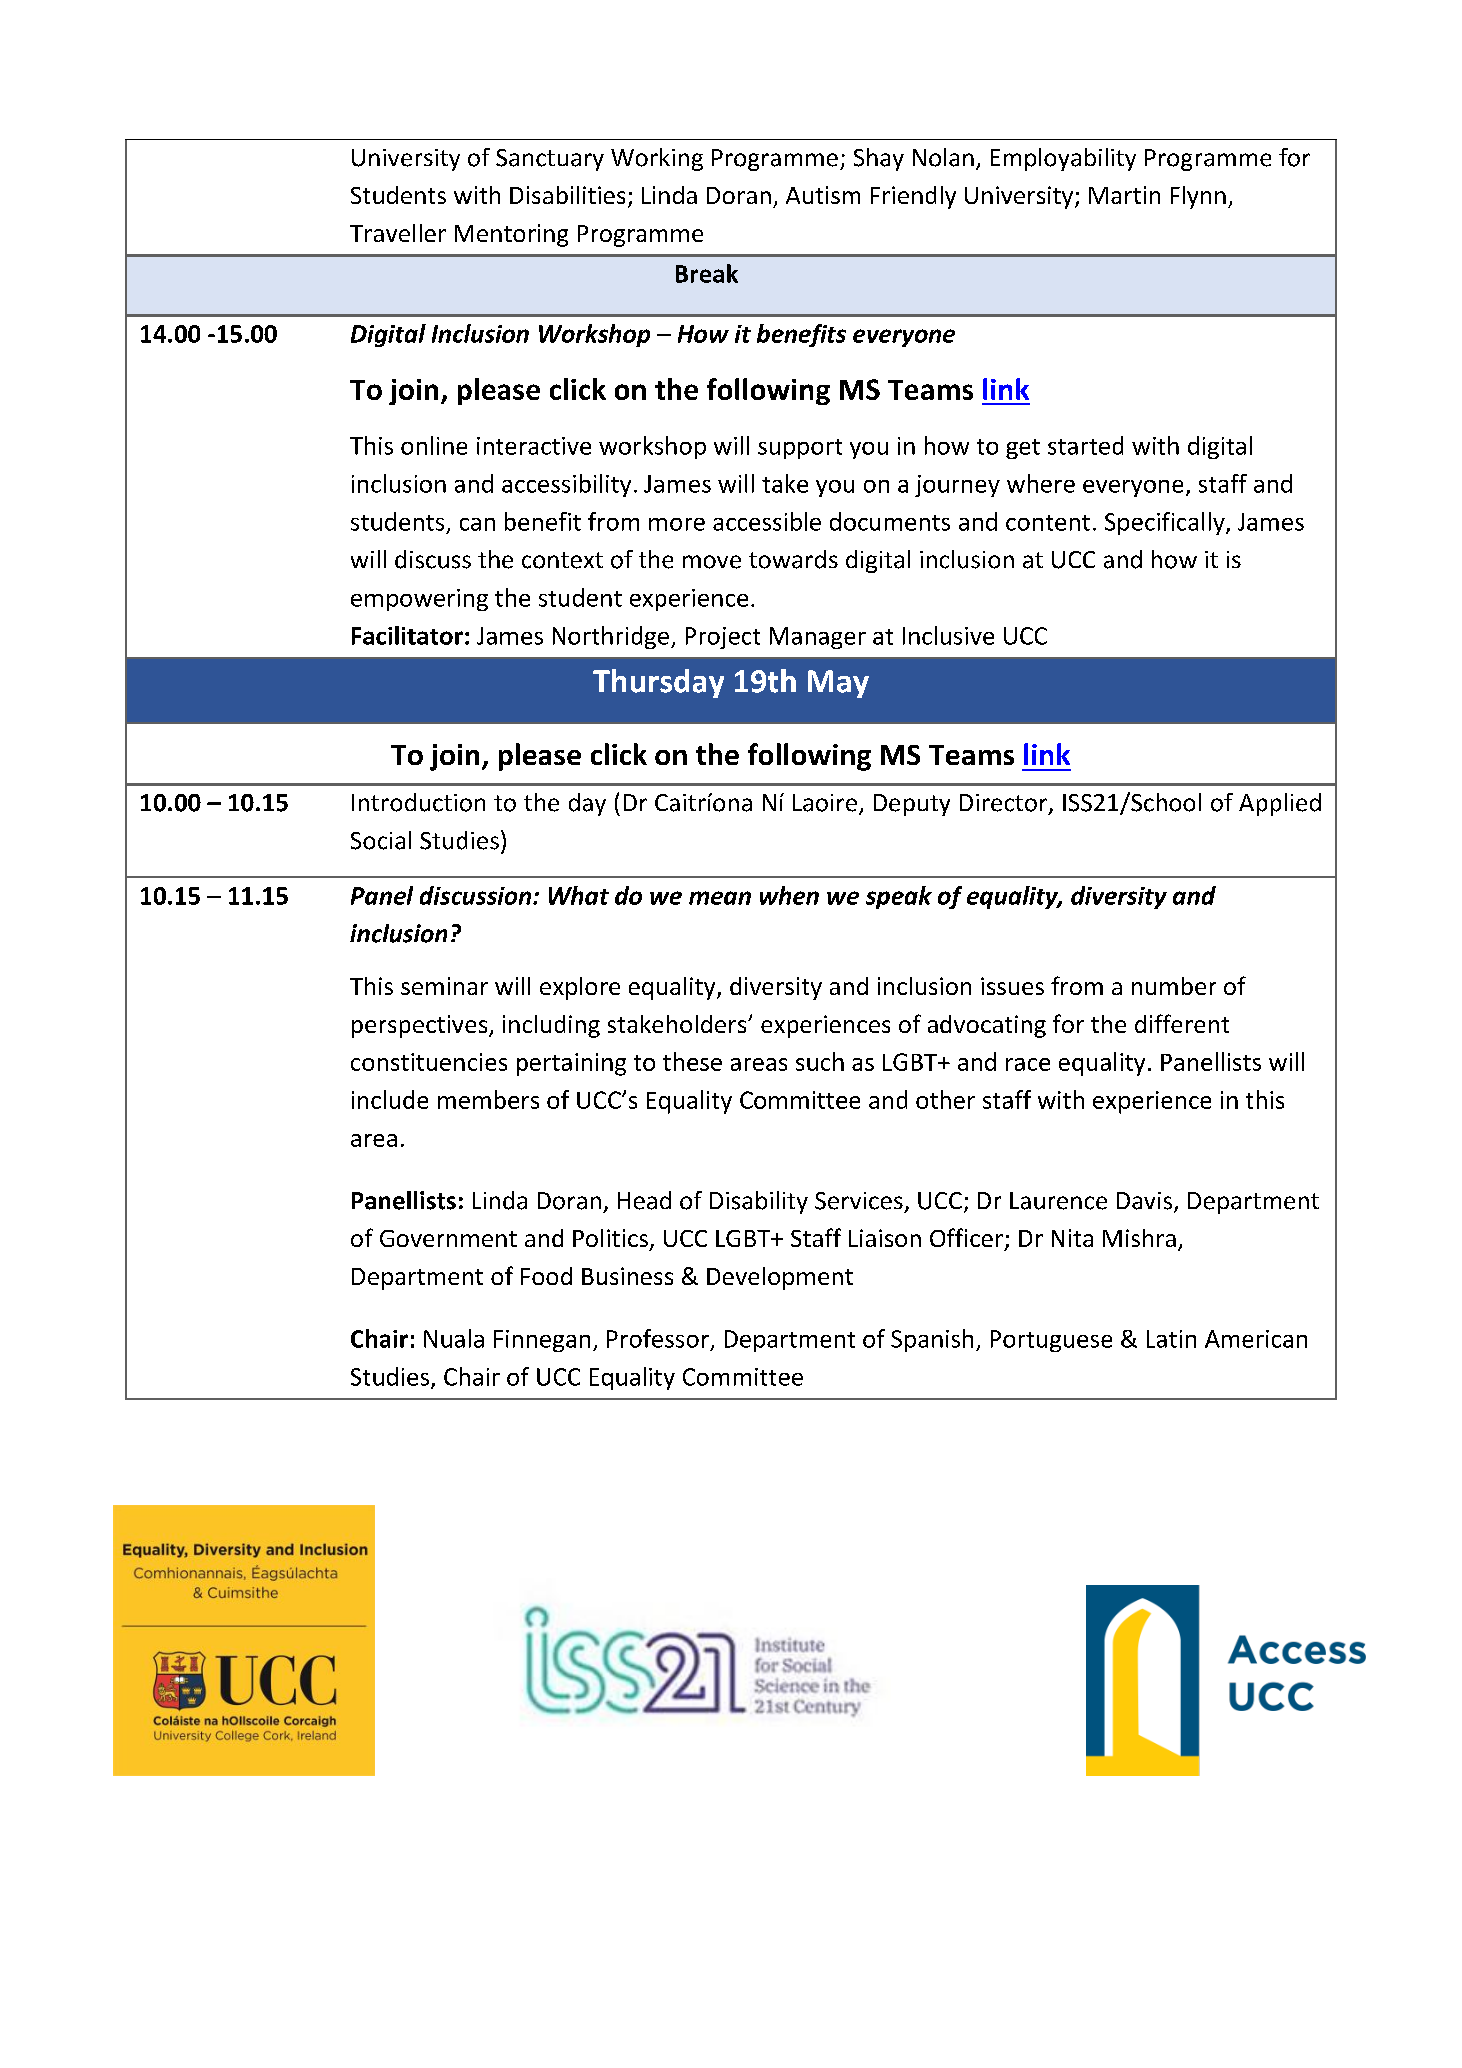 Image resolution: width=1462 pixels, height=2068 pixels. What do you see at coordinates (1166, 523) in the page?
I see `Specifically` at bounding box center [1166, 523].
